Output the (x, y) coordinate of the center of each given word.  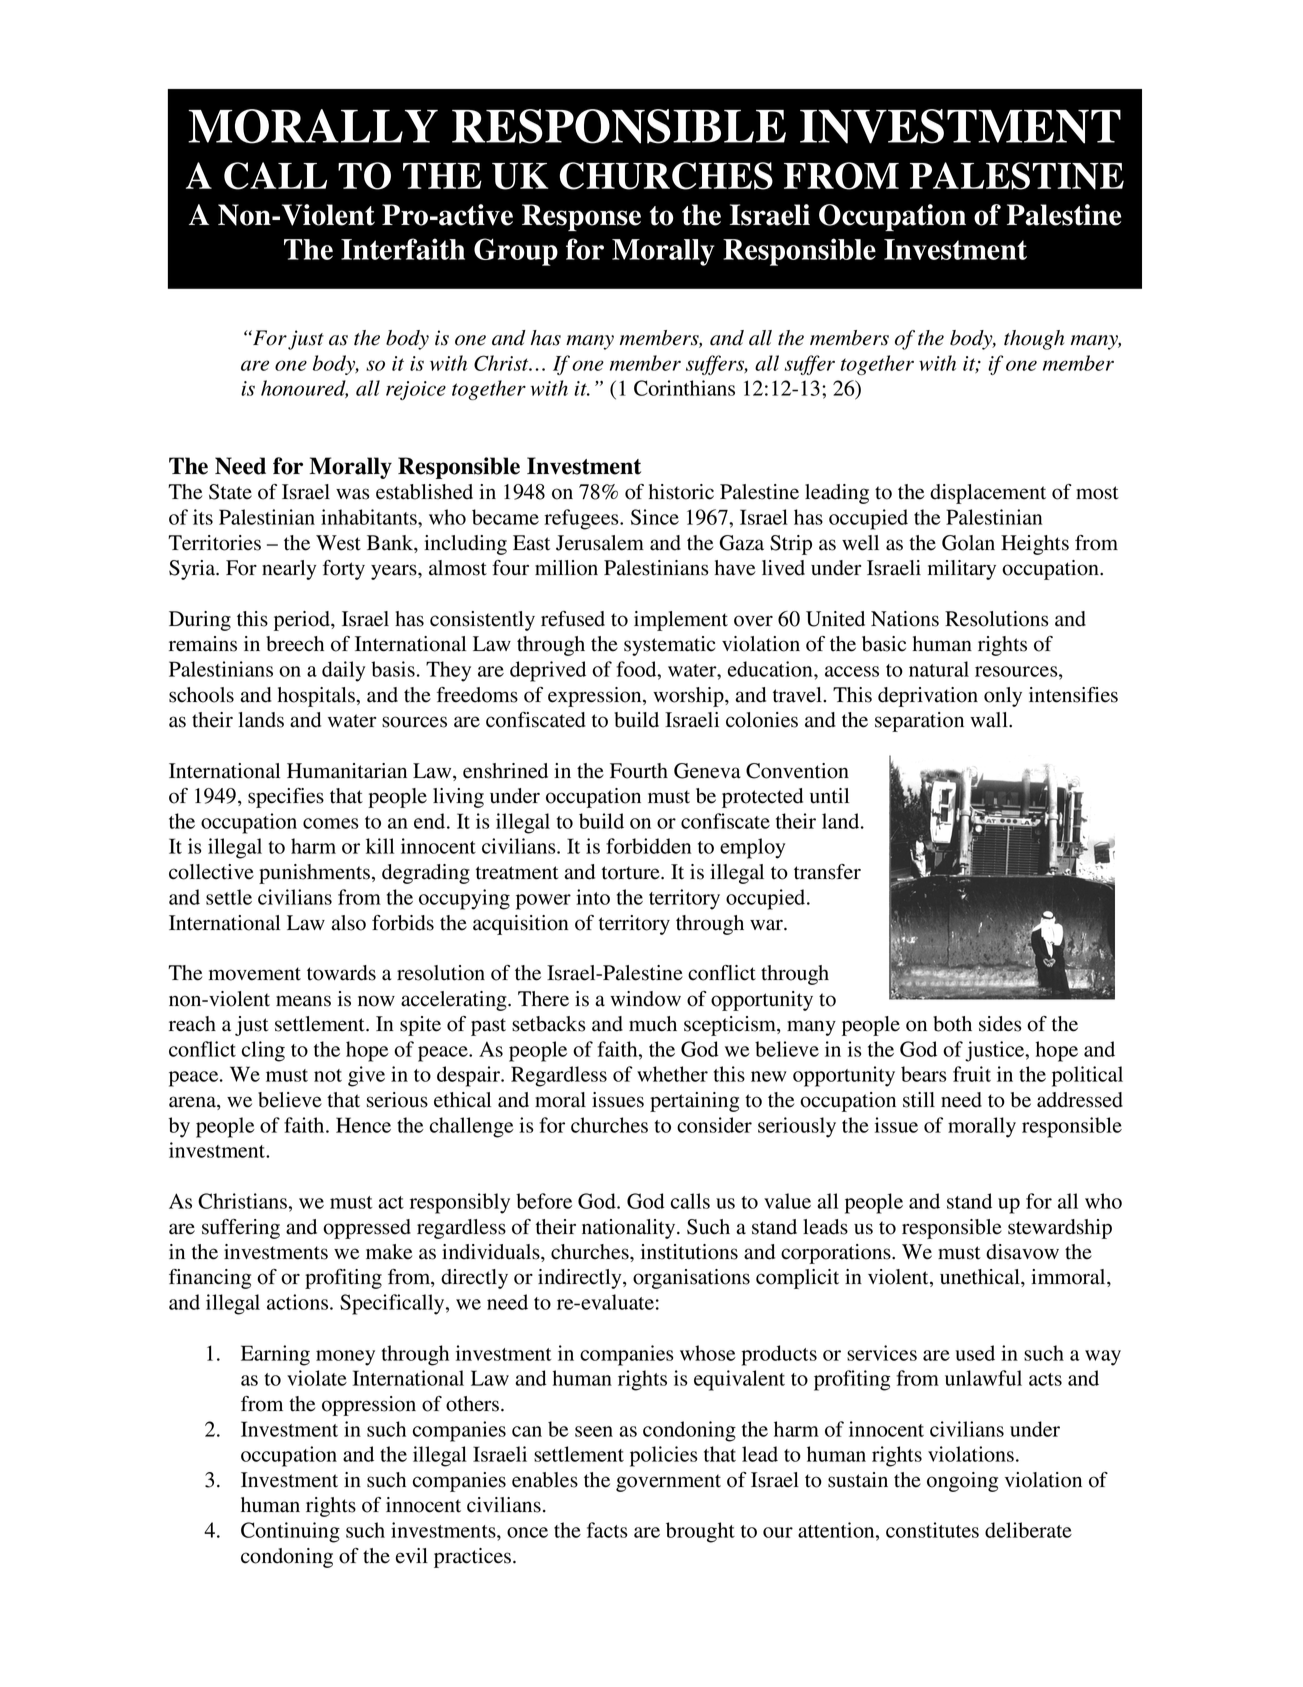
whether (672, 1074)
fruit (972, 1074)
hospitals (317, 697)
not (328, 1075)
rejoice (416, 390)
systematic (669, 646)
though (1034, 340)
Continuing (290, 1532)
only (1003, 697)
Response (581, 218)
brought (700, 1532)
